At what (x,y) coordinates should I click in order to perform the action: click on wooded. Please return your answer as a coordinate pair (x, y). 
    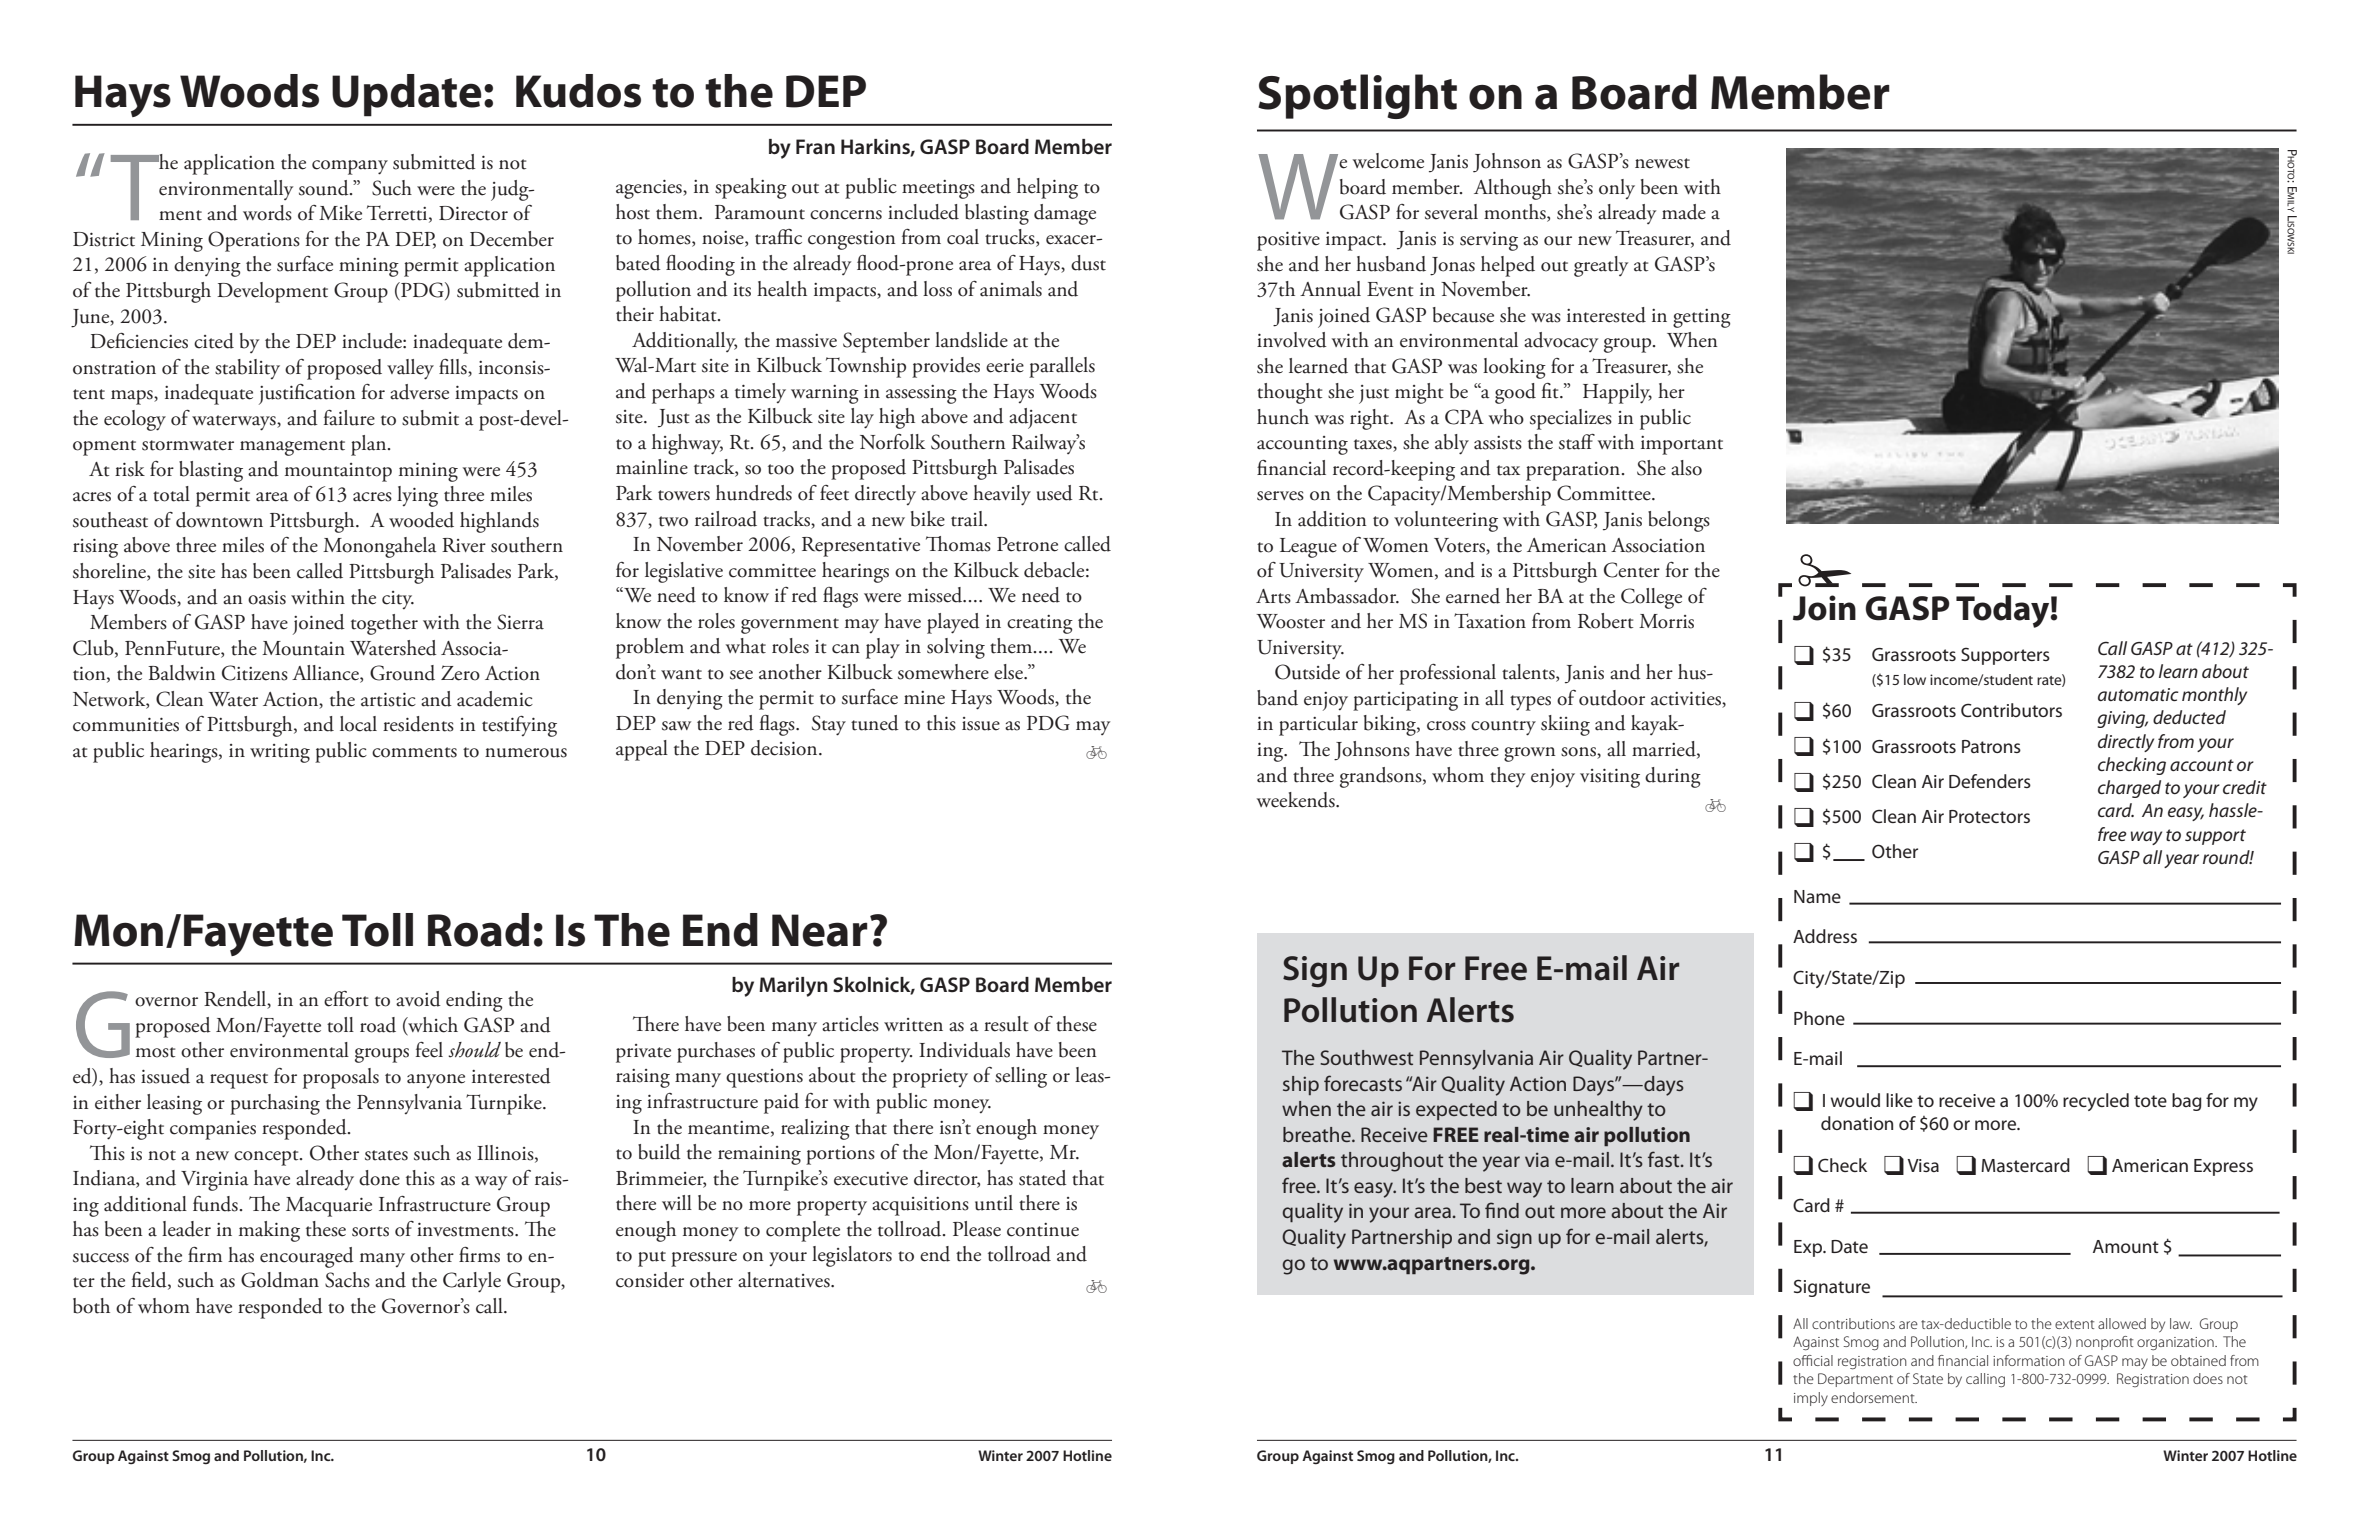
    Looking at the image, I should click on (421, 520).
